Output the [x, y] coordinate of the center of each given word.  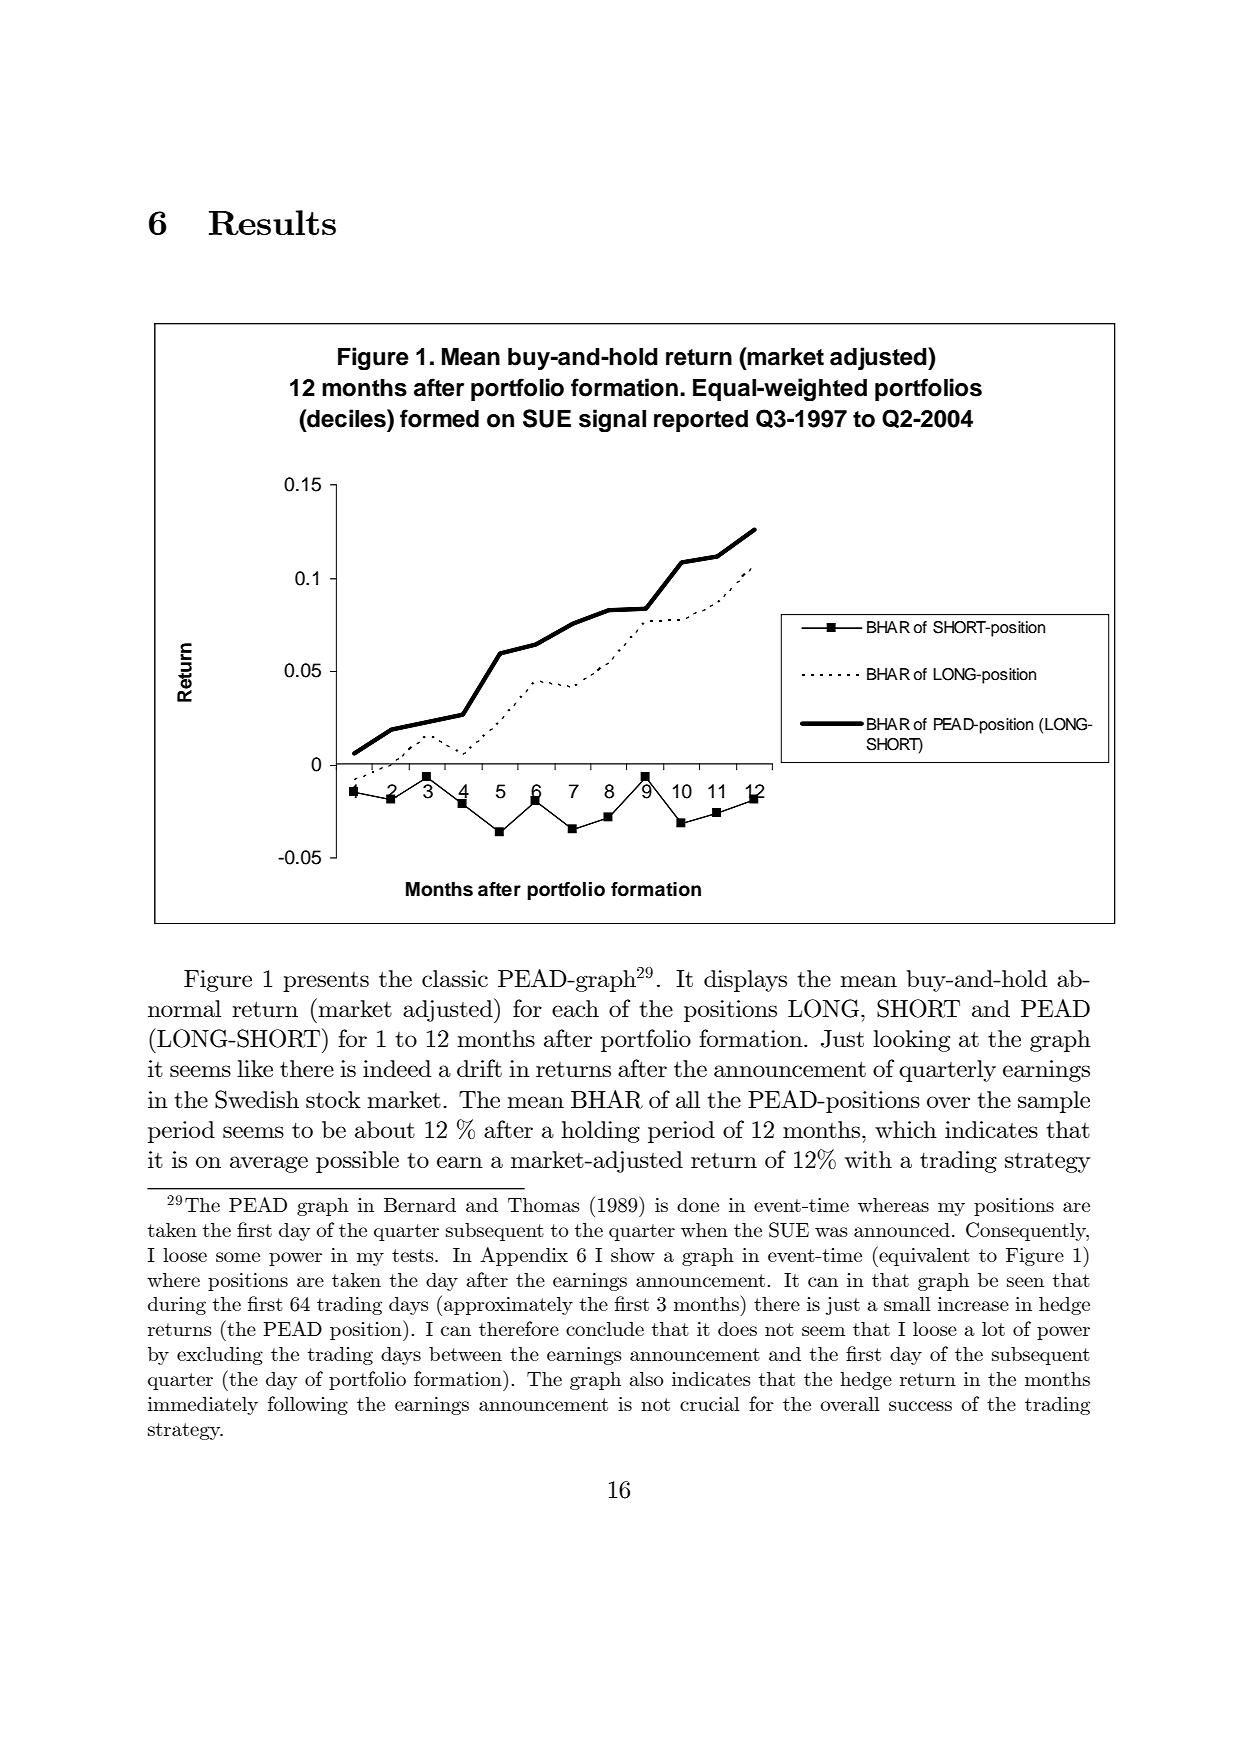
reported [701, 421]
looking [911, 1041]
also [646, 1379]
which [906, 1129]
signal [612, 420]
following [308, 1405]
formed [439, 418]
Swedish [257, 1099]
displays [745, 981]
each [575, 1008]
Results [272, 222]
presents [326, 982]
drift [479, 1068]
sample [1054, 1102]
